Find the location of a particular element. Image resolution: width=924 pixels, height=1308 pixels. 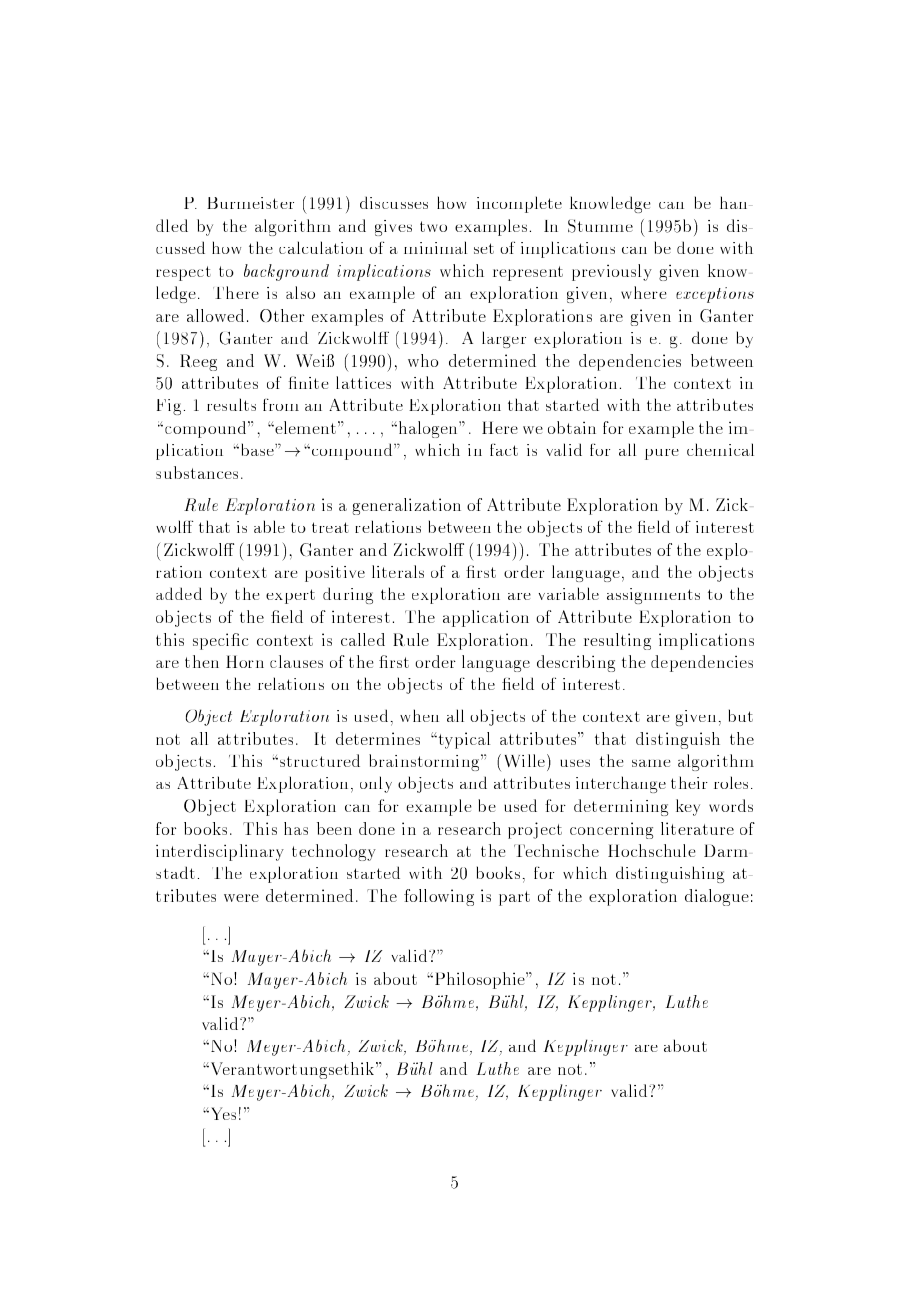

previously is located at coordinates (612, 272).
